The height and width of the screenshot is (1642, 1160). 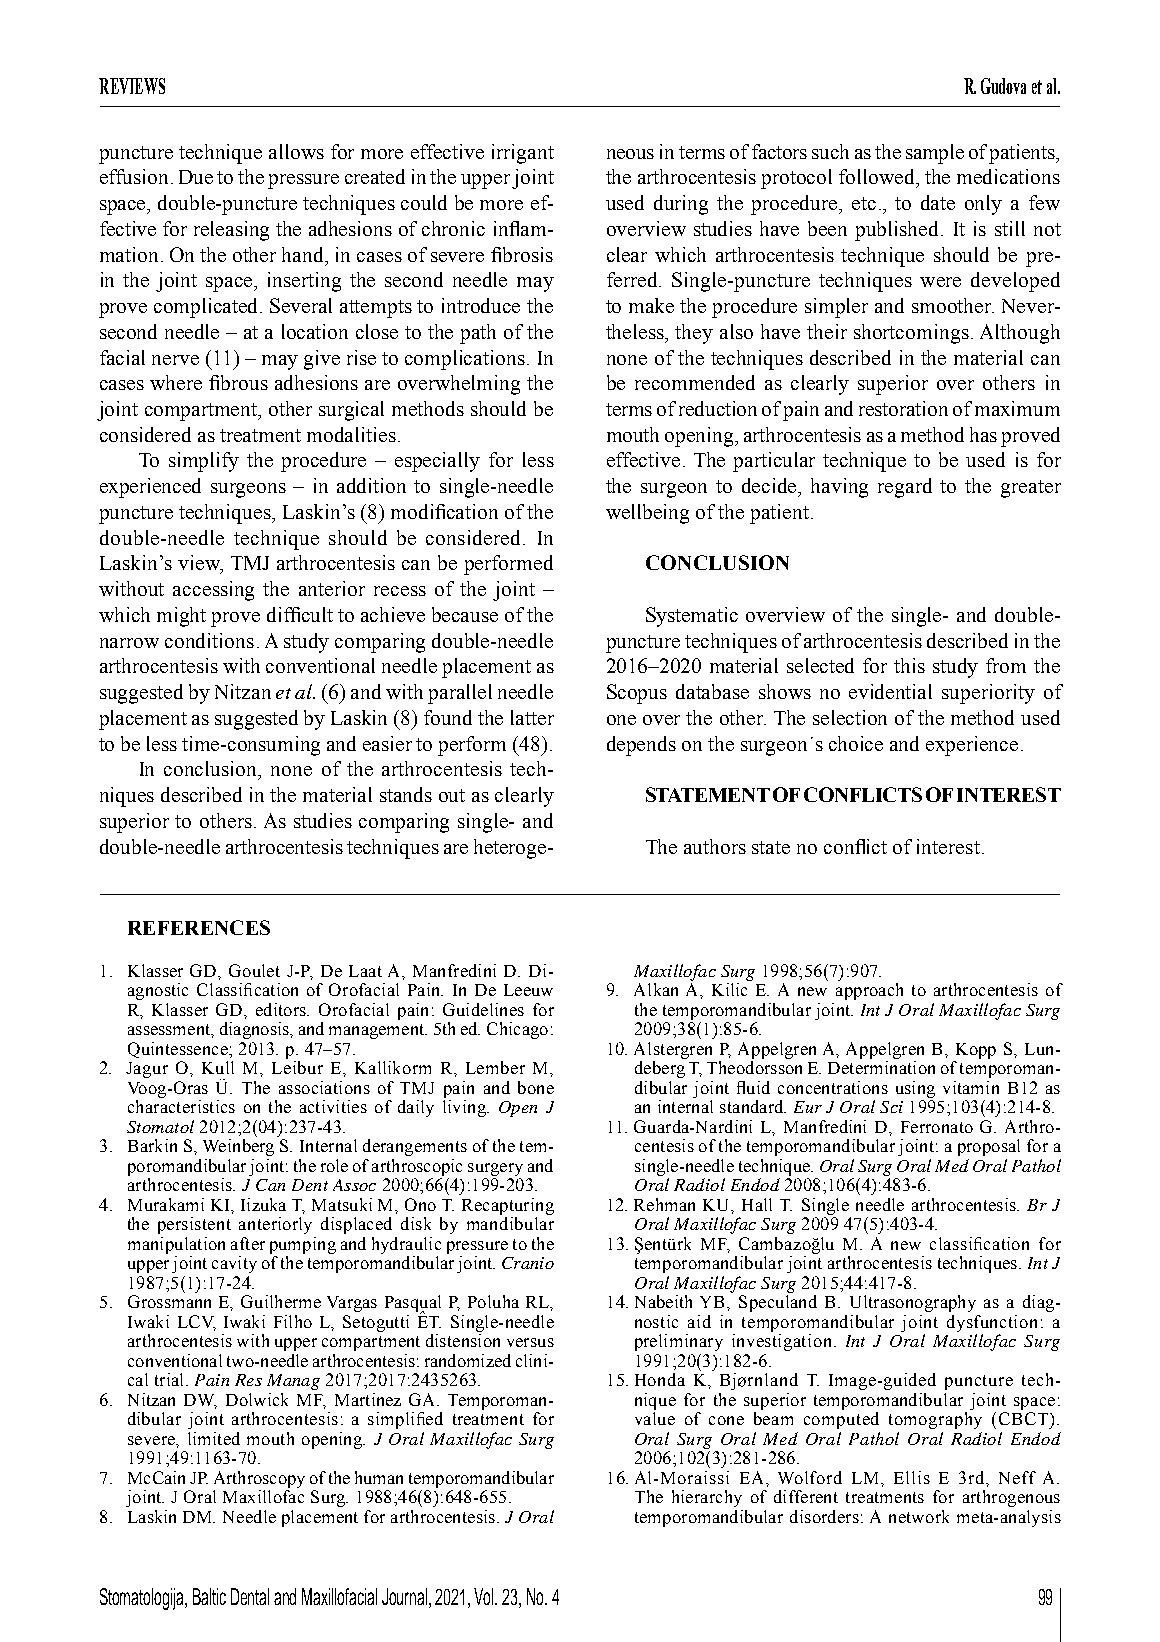 I want to click on Baltic, so click(x=209, y=1596).
